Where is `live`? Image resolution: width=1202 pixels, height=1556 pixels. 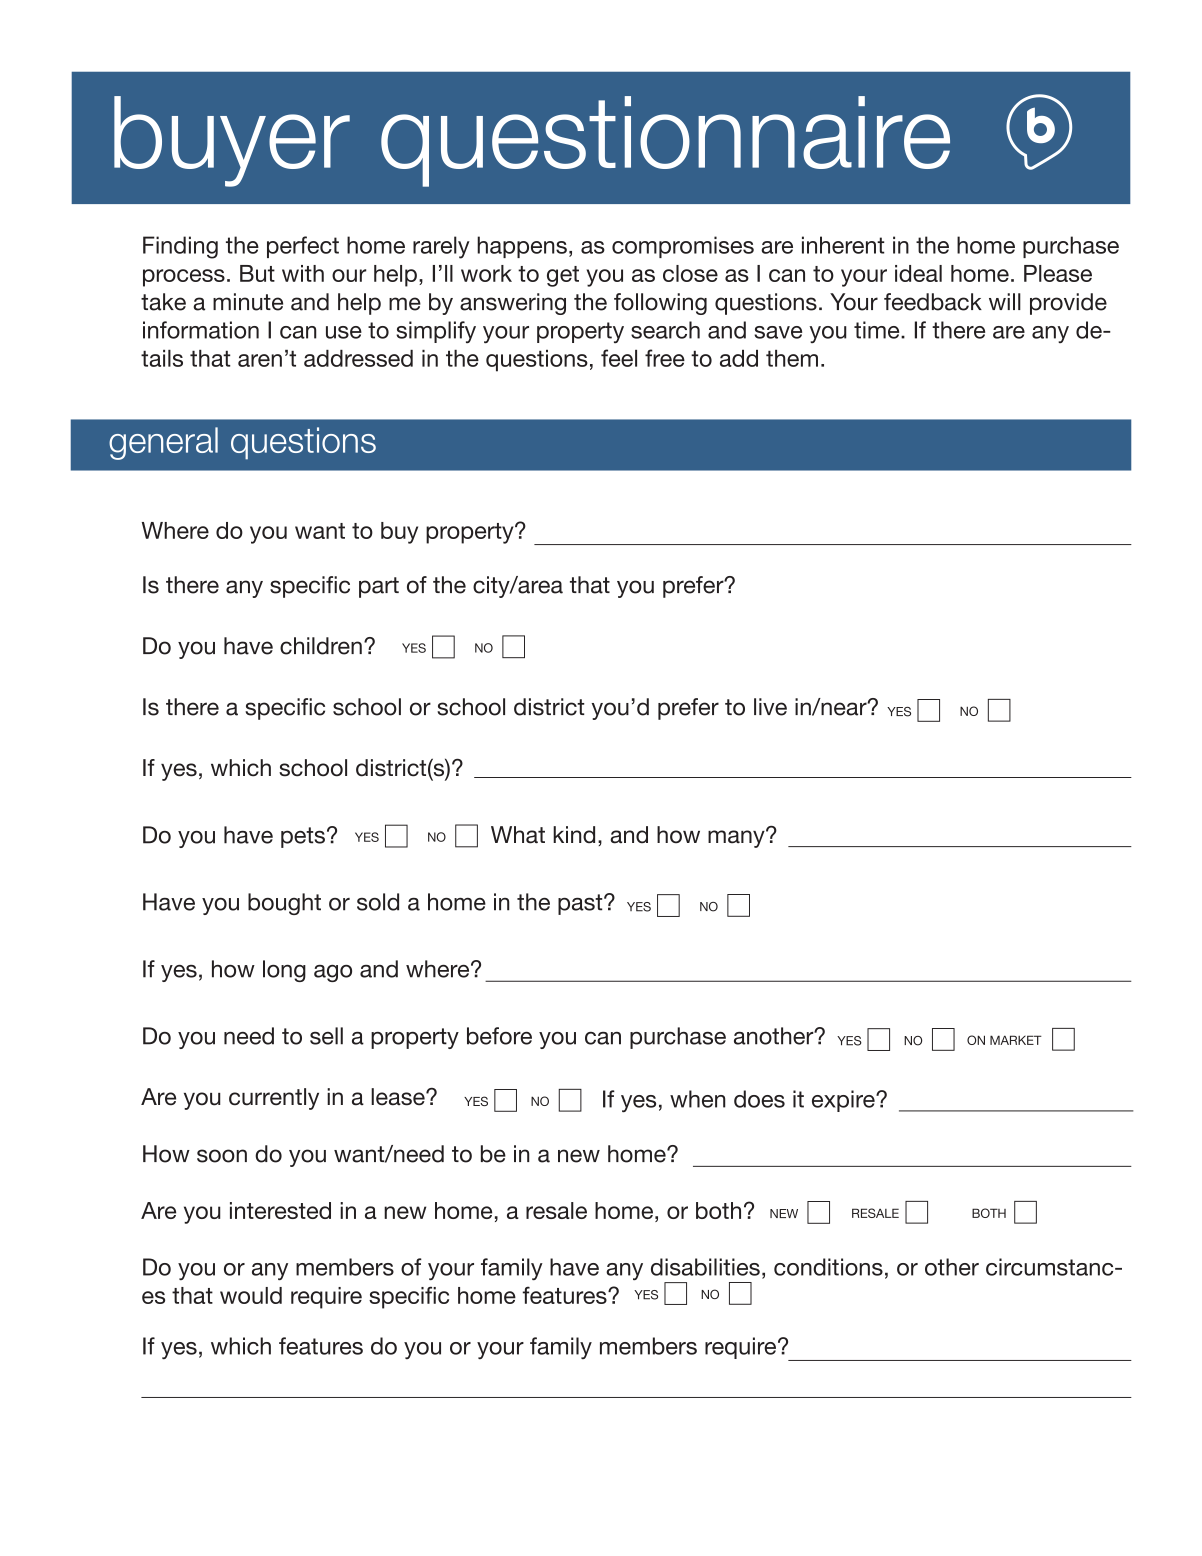
live is located at coordinates (770, 707).
